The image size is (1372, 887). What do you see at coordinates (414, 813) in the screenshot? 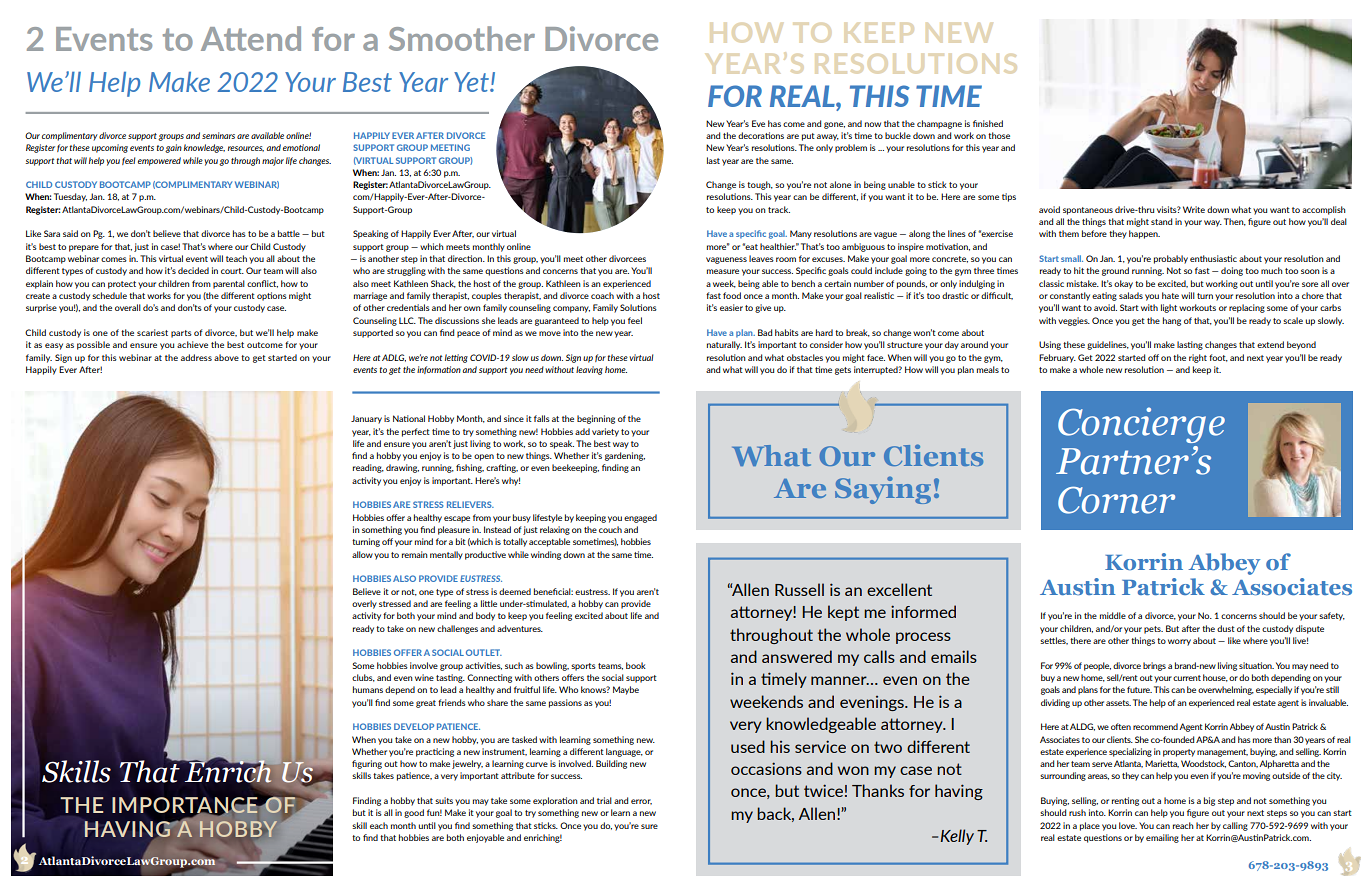
I see `good` at bounding box center [414, 813].
